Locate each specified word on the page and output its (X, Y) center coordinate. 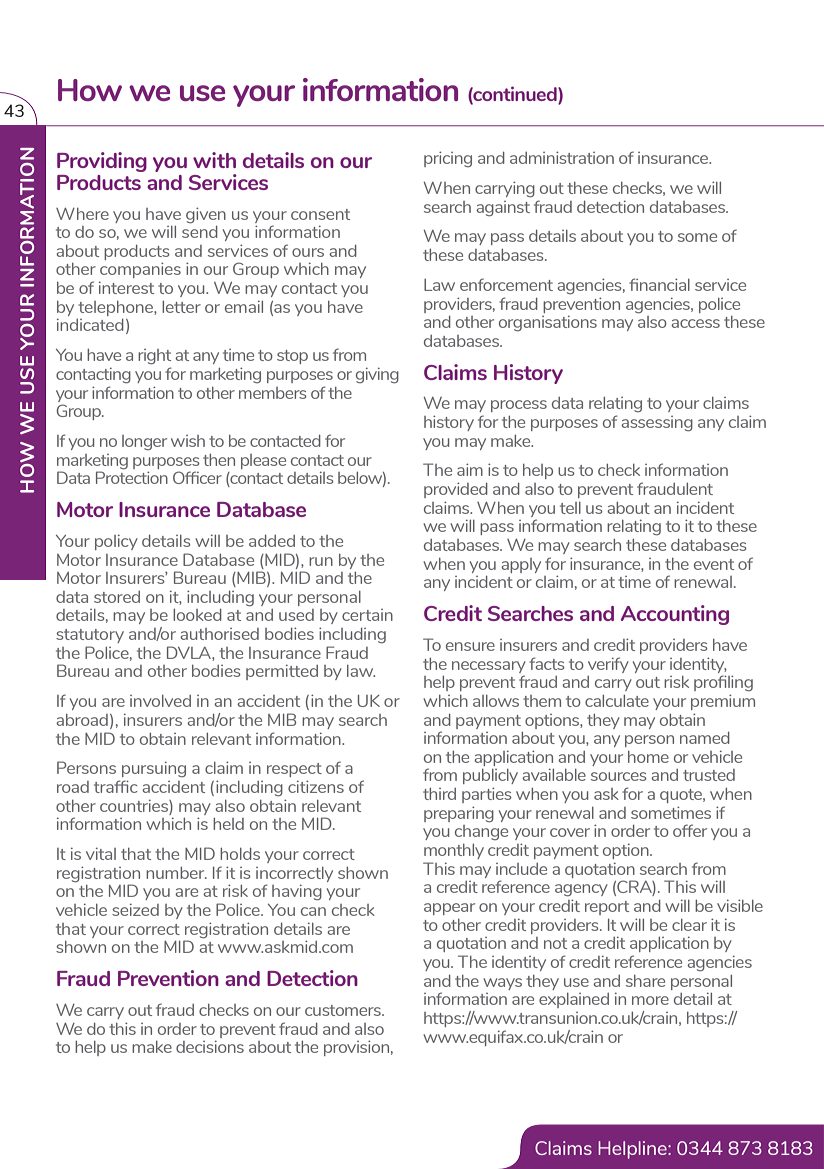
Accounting (675, 615)
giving (377, 375)
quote (682, 796)
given (206, 215)
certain (367, 615)
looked (197, 615)
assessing (657, 423)
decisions (210, 1046)
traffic (116, 786)
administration (562, 157)
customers (344, 1010)
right (154, 356)
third (439, 794)
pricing (448, 159)
